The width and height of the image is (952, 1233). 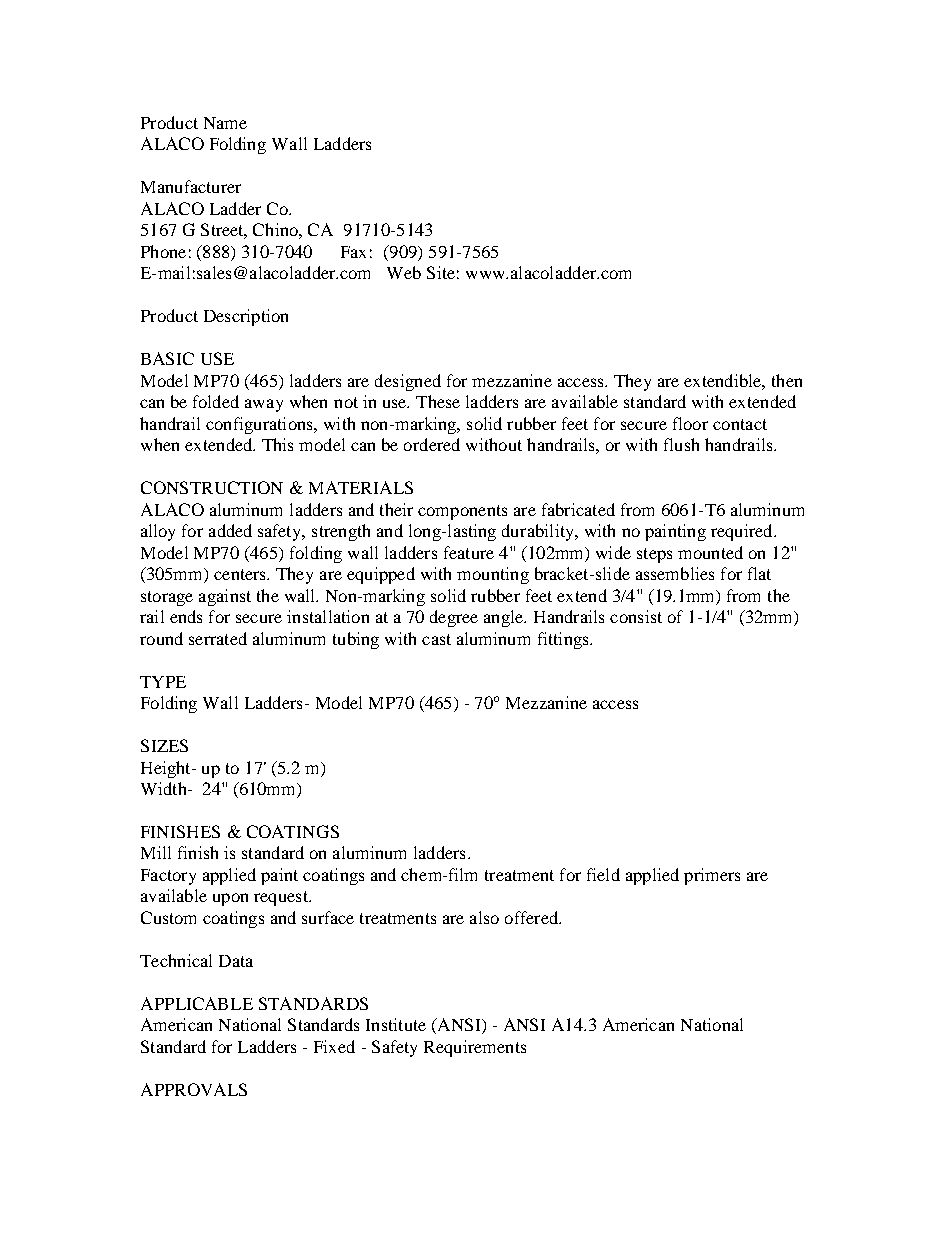 What do you see at coordinates (712, 876) in the image?
I see `primers` at bounding box center [712, 876].
